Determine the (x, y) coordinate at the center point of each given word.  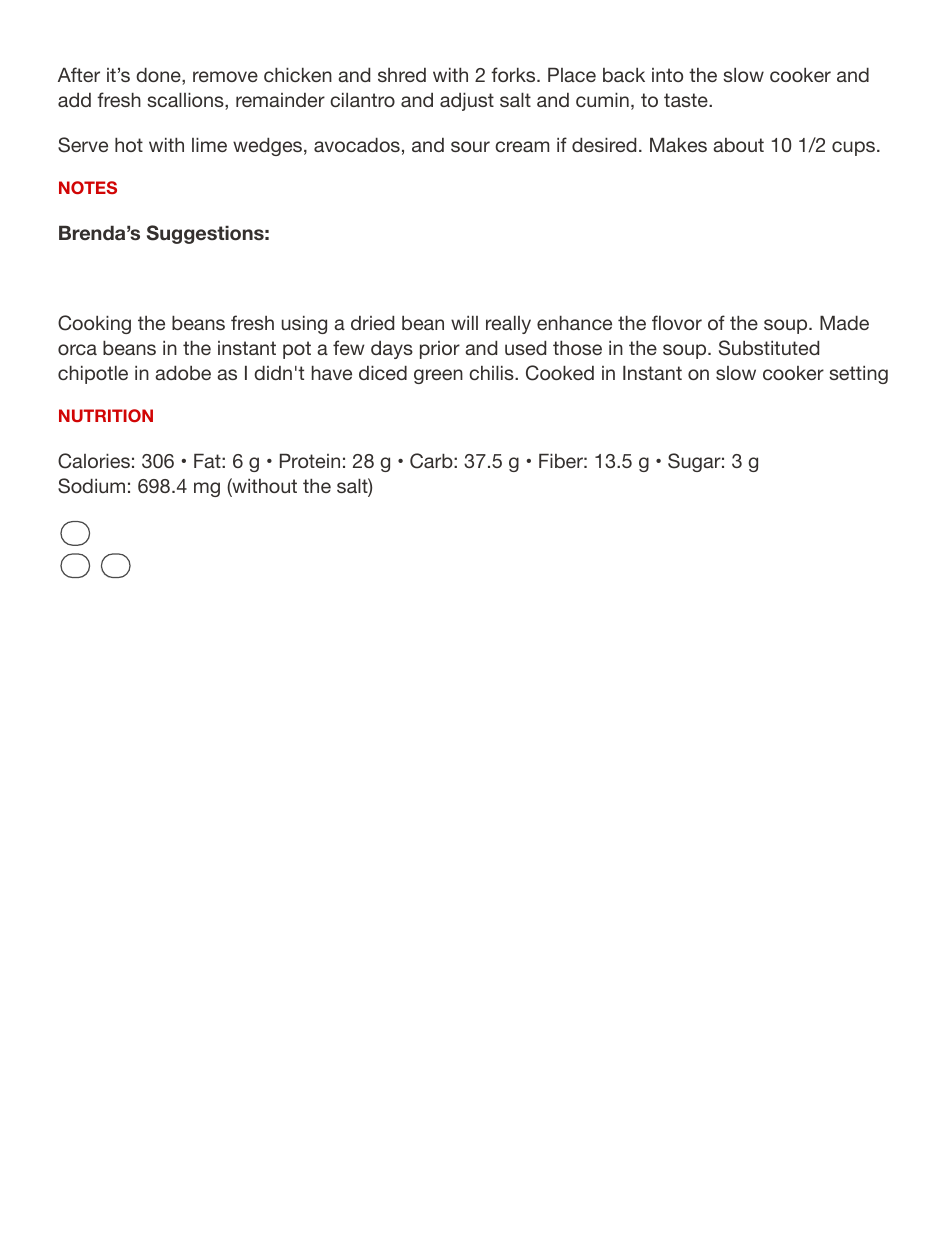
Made (844, 323)
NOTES (88, 187)
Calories (94, 461)
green (438, 376)
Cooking (94, 324)
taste (687, 100)
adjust (467, 102)
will (464, 323)
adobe (183, 373)
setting (858, 375)
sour (470, 146)
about (738, 145)
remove (225, 76)
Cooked (560, 373)
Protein (310, 461)
